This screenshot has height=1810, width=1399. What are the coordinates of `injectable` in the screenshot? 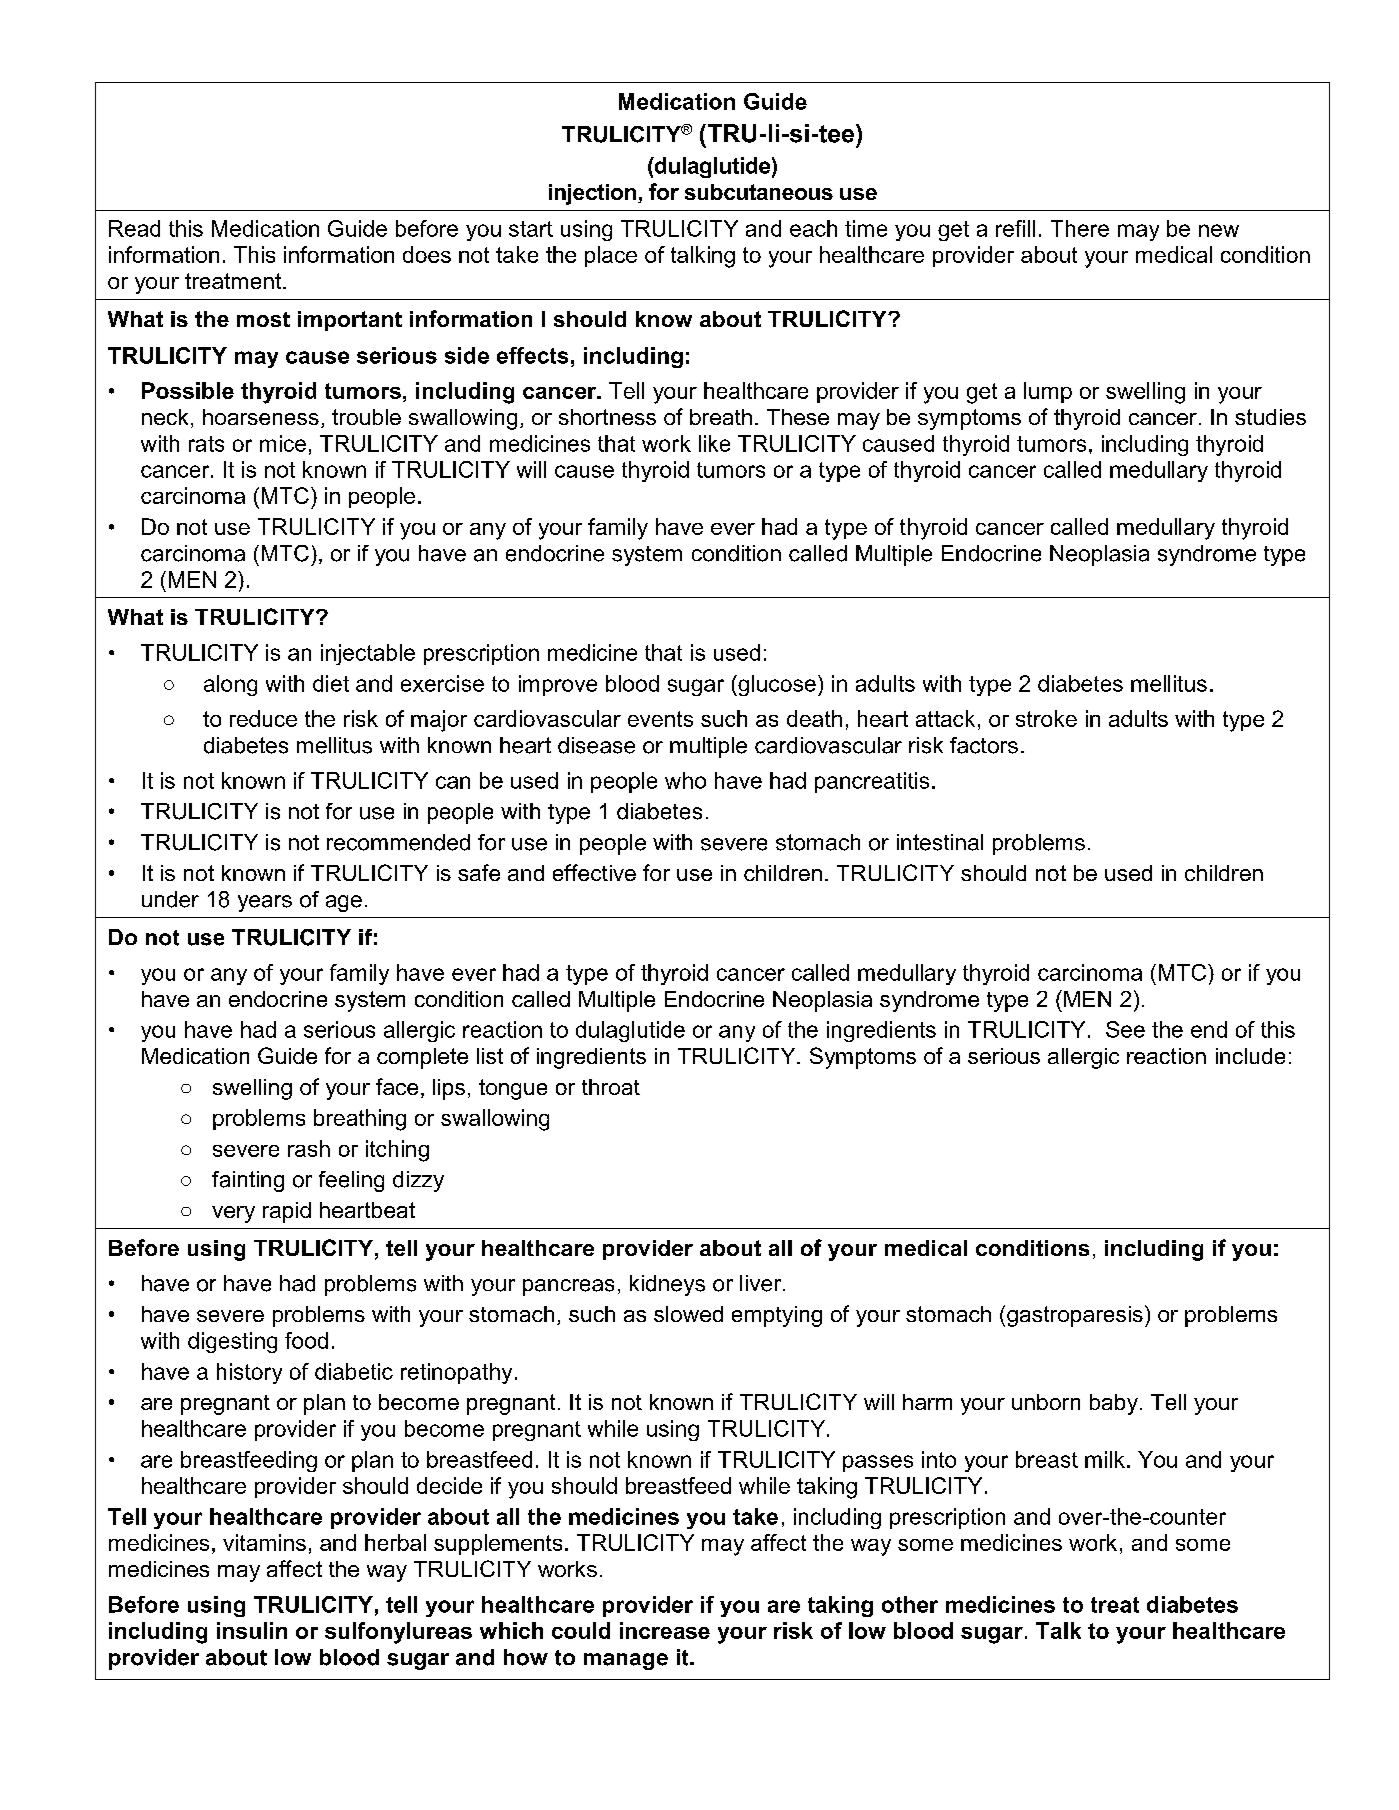 It's located at (368, 654).
